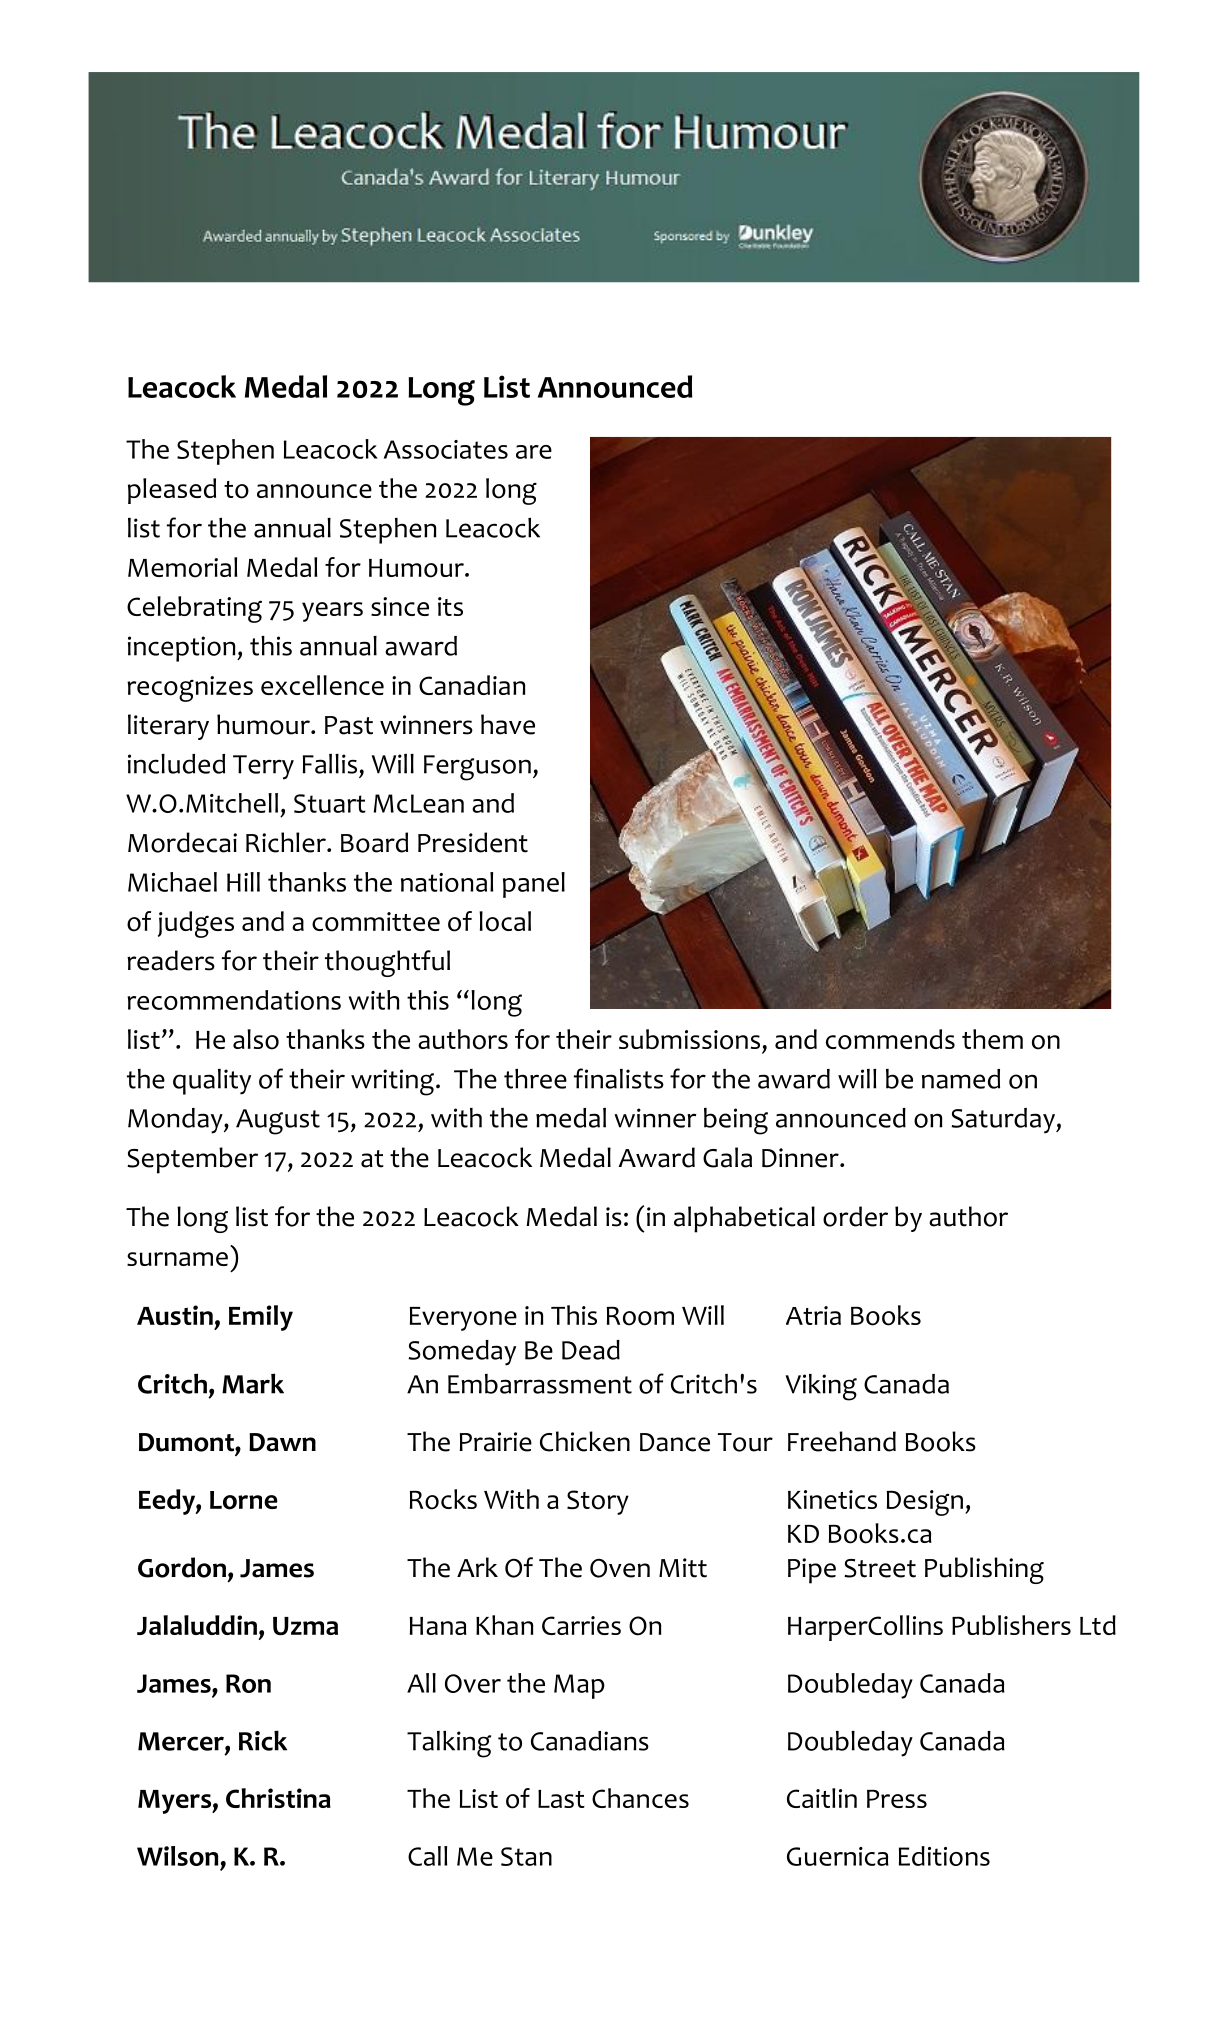 The image size is (1225, 2018). Describe the element at coordinates (278, 1798) in the screenshot. I see `Christina` at that location.
